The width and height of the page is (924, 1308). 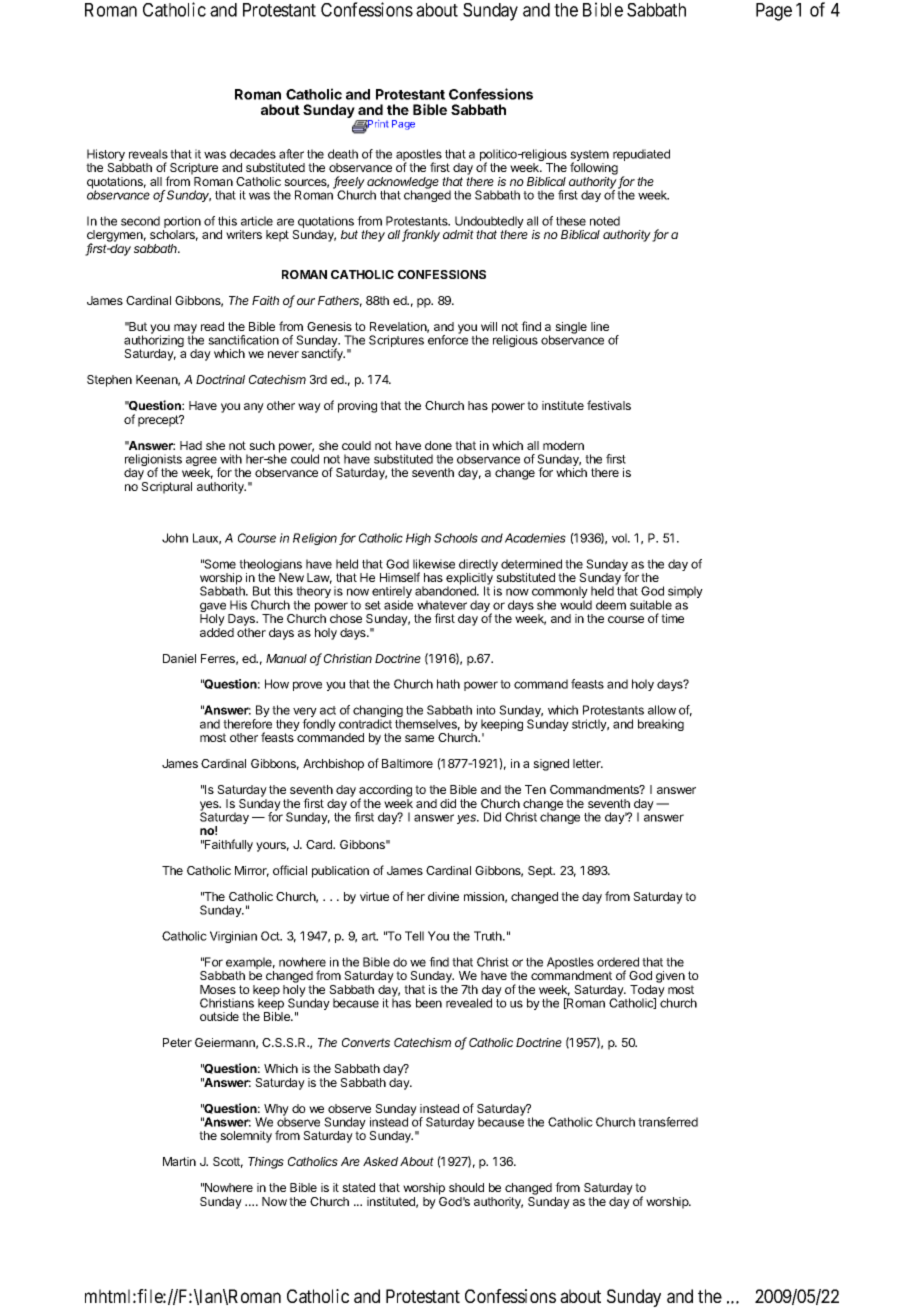 I want to click on official, so click(x=290, y=870).
